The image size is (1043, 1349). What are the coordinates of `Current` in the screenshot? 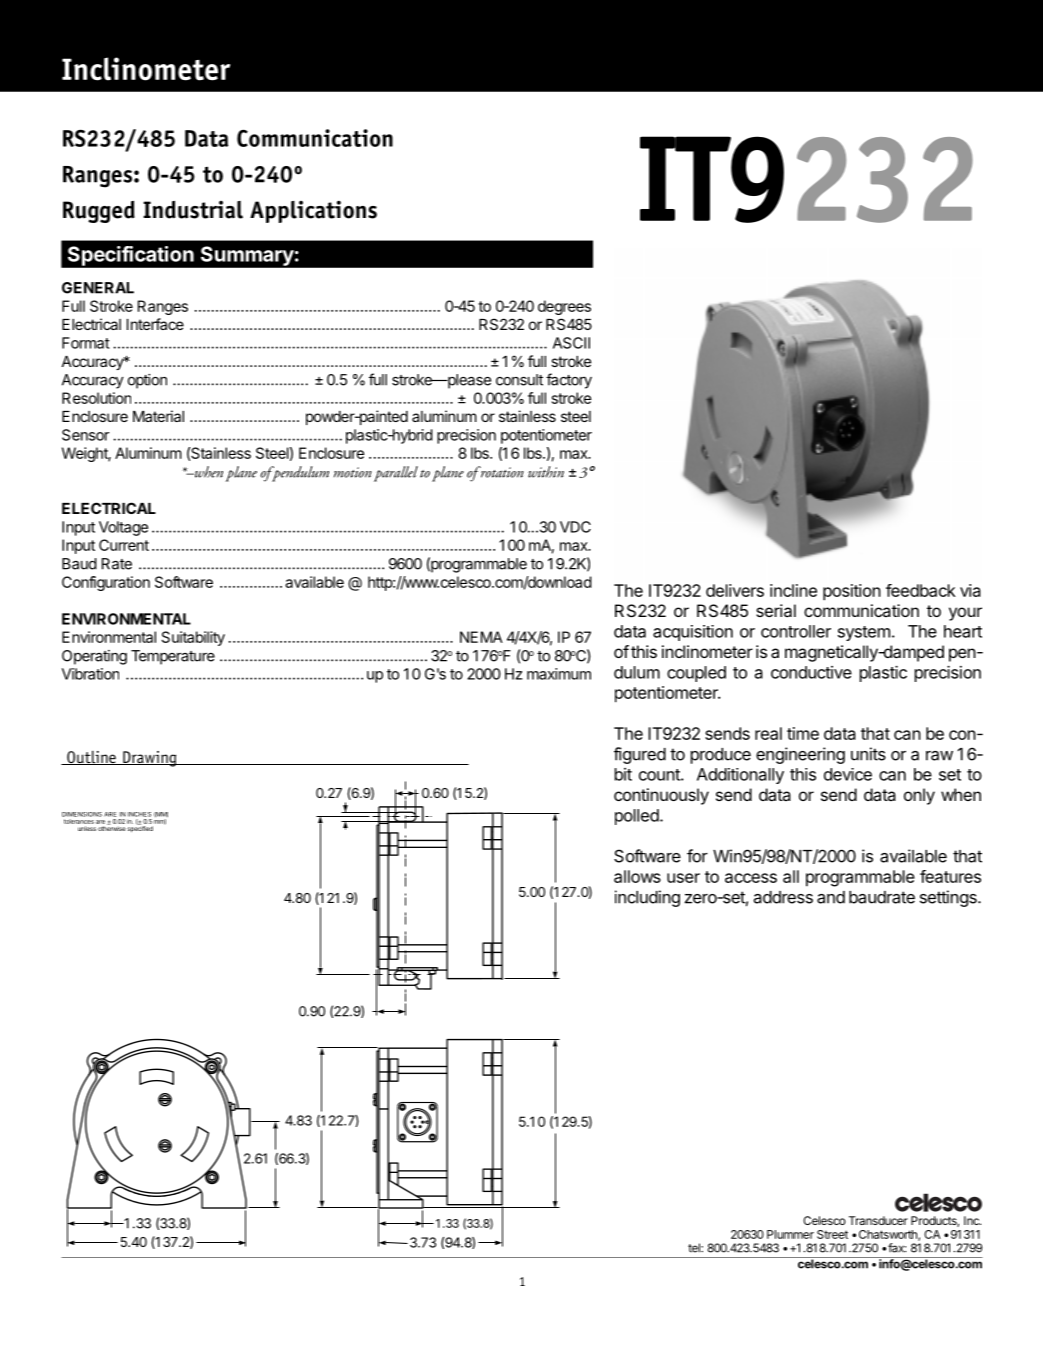 It's located at (124, 545).
